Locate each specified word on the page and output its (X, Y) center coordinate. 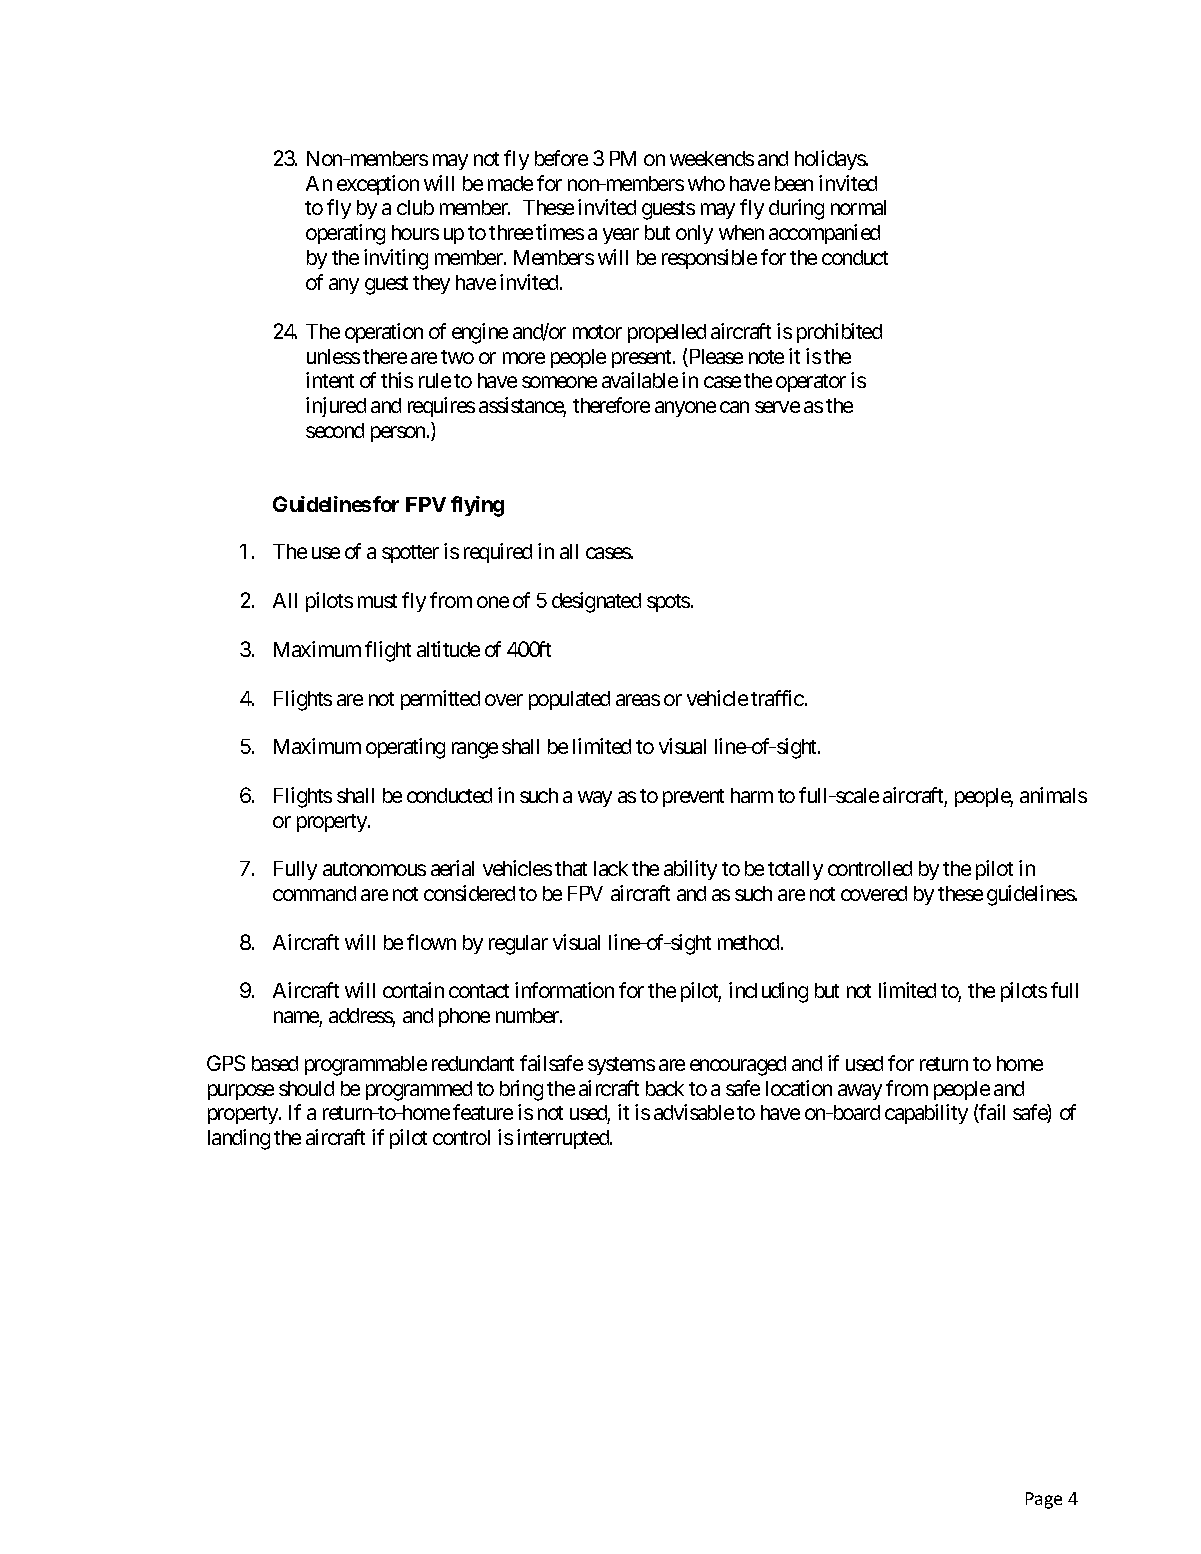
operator (811, 383)
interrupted (564, 1139)
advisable (694, 1112)
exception (378, 185)
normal (858, 207)
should (306, 1088)
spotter (410, 554)
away (860, 1092)
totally (795, 870)
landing (239, 1139)
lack (611, 868)
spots (668, 603)
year (621, 236)
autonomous (374, 869)
